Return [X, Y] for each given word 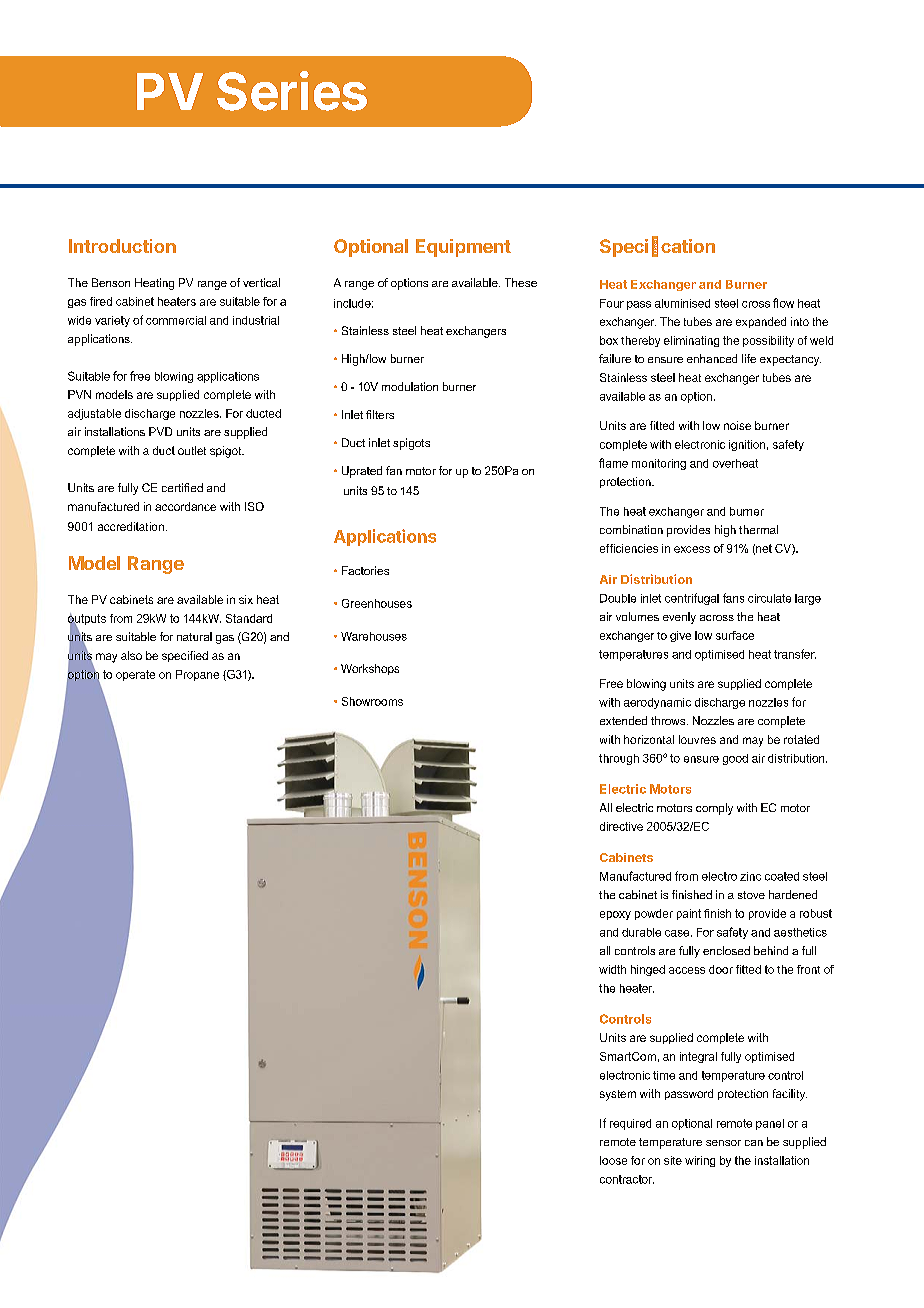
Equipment [463, 248]
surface [735, 635]
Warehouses [374, 636]
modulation [410, 386]
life [749, 358]
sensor [723, 1143]
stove [751, 895]
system [618, 1095]
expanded [761, 322]
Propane [197, 675]
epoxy [615, 915]
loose [613, 1160]
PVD [160, 431]
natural [194, 636]
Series [292, 91]
